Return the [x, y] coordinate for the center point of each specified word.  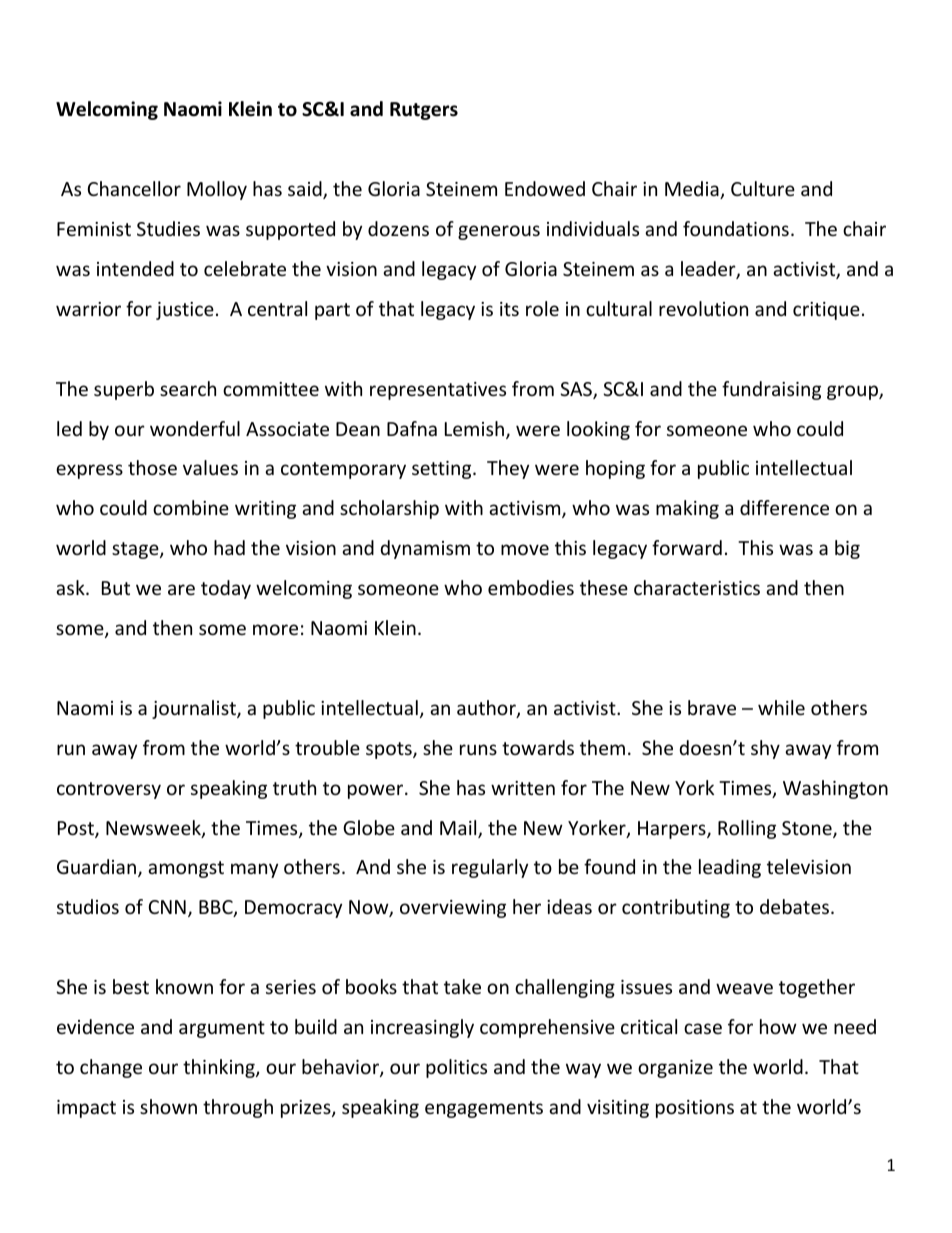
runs [478, 749]
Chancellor [134, 188]
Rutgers [424, 111]
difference [784, 507]
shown [168, 1106]
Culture [763, 188]
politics [456, 1068]
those [152, 467]
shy [765, 749]
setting [443, 470]
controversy [109, 790]
